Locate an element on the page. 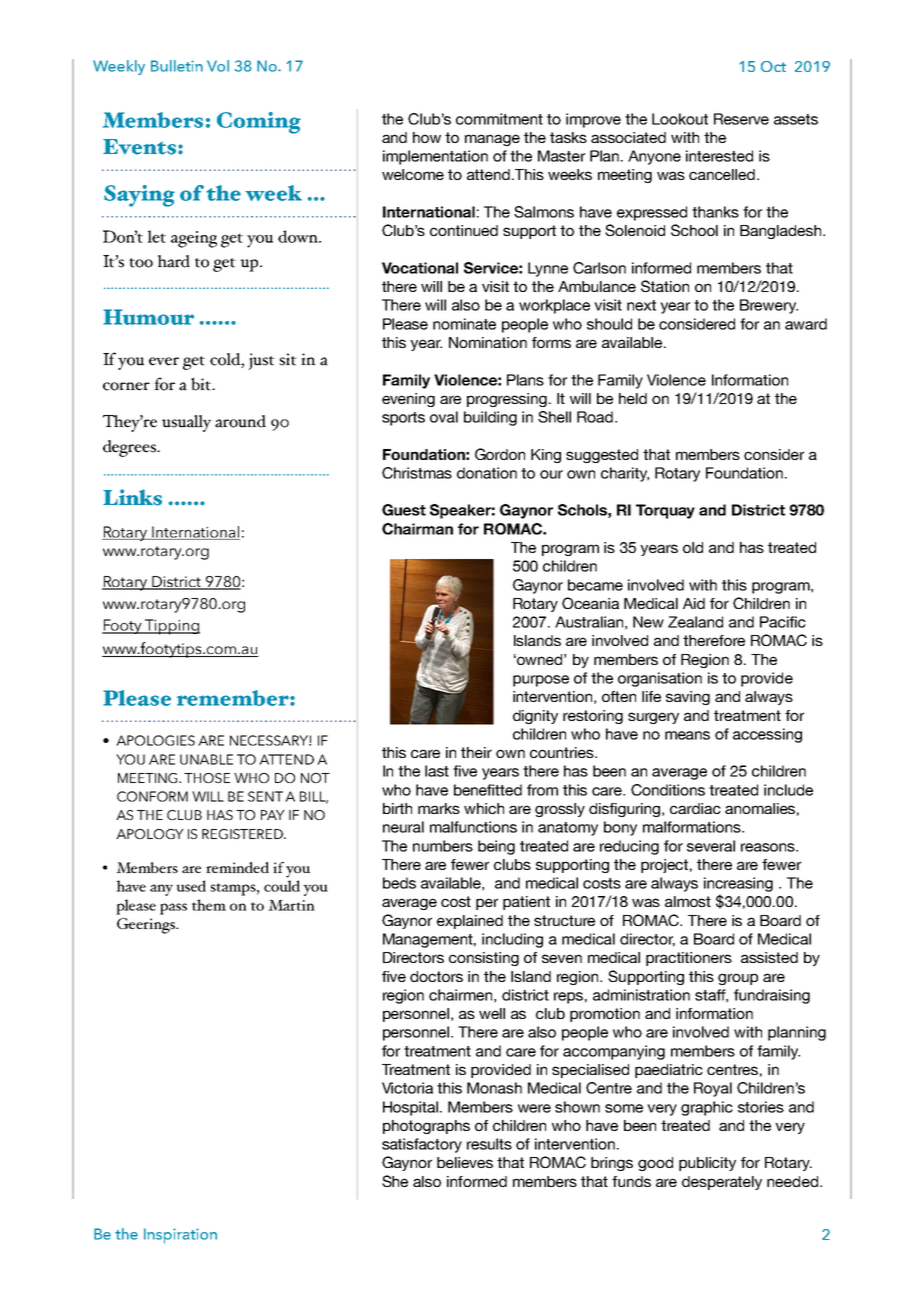 The width and height of the document is (924, 1308). purpose is located at coordinates (541, 681).
